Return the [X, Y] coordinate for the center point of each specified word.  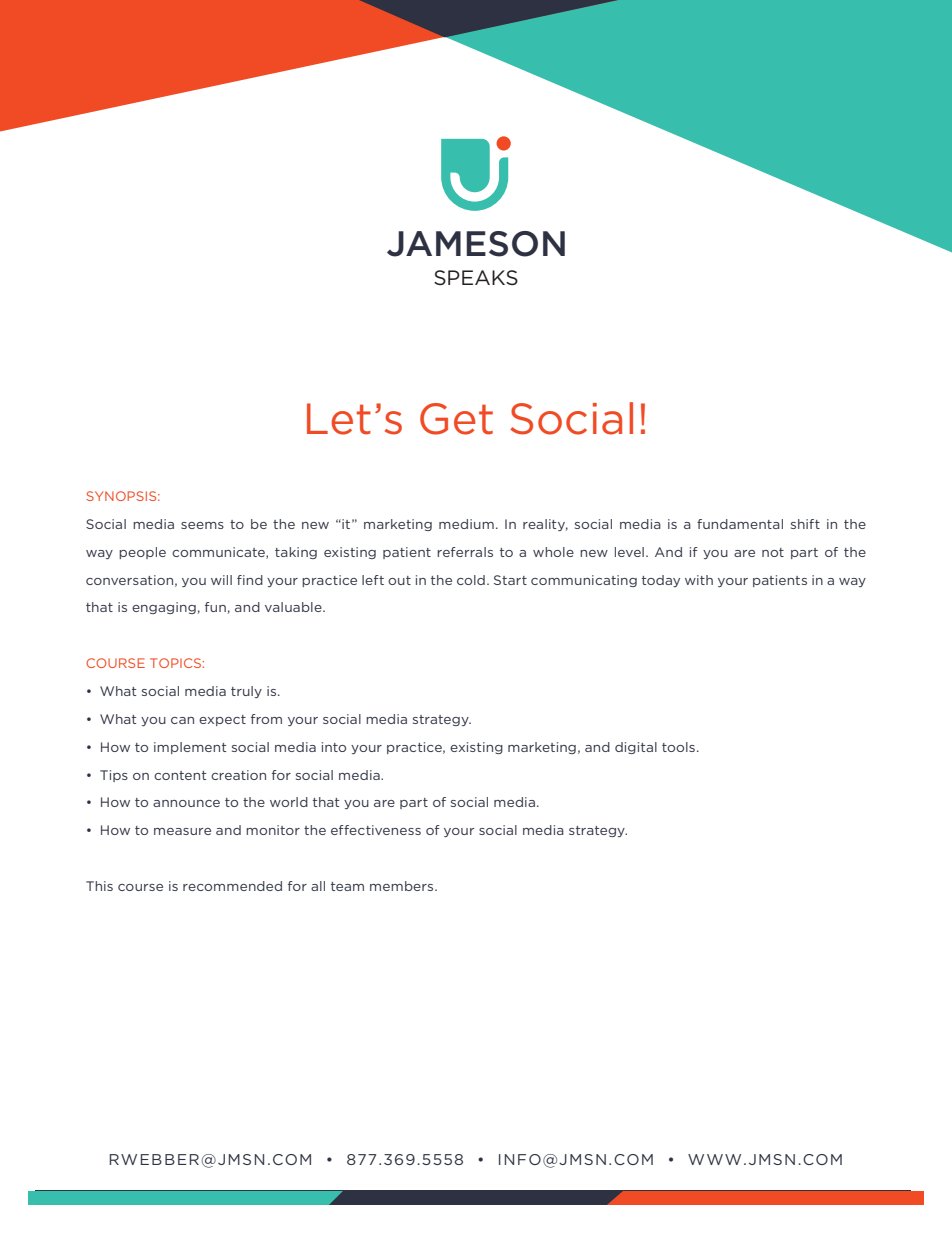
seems [202, 525]
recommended [232, 886]
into [334, 747]
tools [678, 747]
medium [466, 524]
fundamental [740, 524]
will [221, 580]
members [403, 886]
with [699, 580]
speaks [476, 277]
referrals [465, 552]
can [182, 720]
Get [456, 419]
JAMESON [476, 244]
